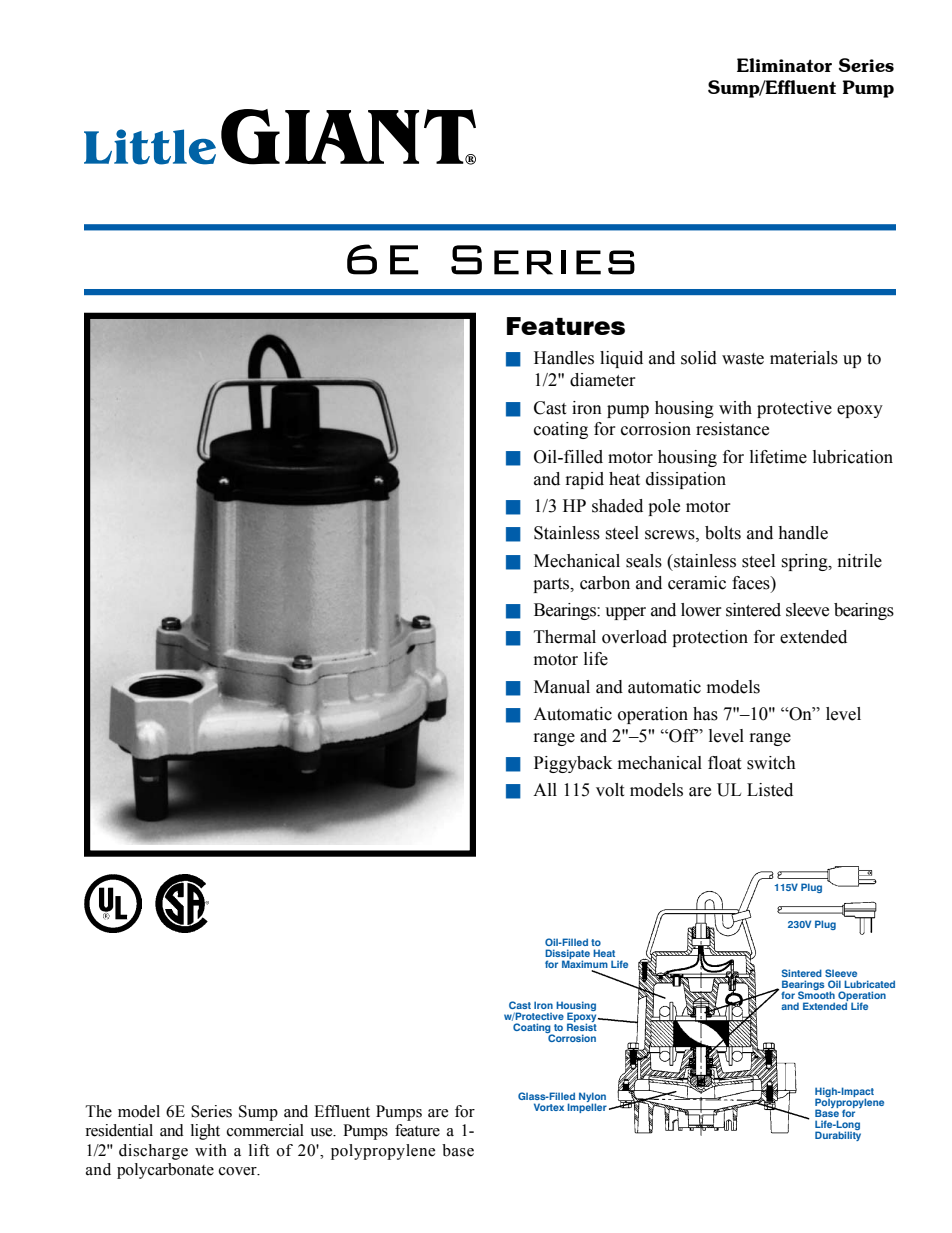 The height and width of the page is (1233, 952). I want to click on lubrication, so click(853, 457).
